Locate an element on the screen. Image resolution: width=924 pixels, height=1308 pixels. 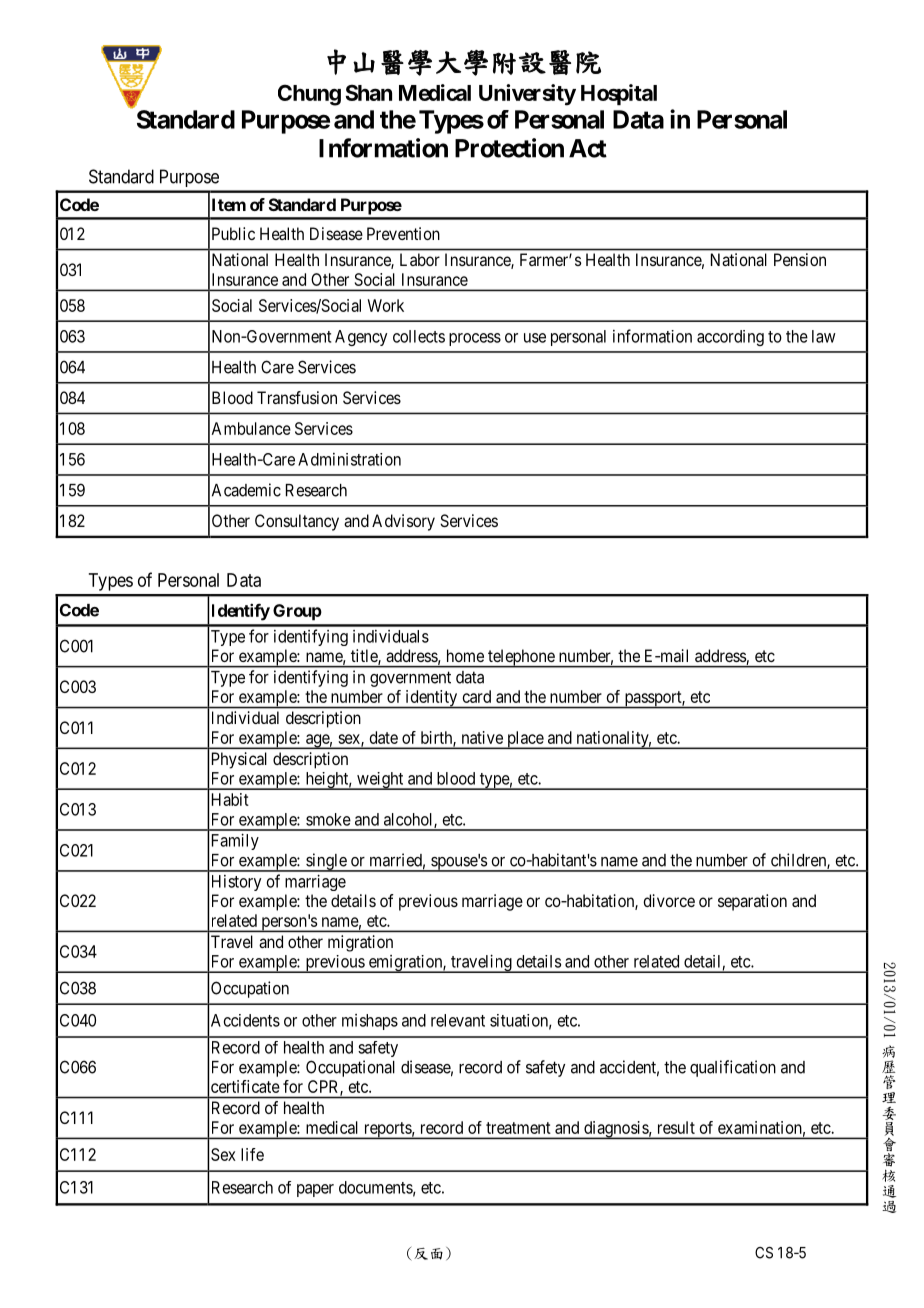
Chung is located at coordinates (309, 95).
